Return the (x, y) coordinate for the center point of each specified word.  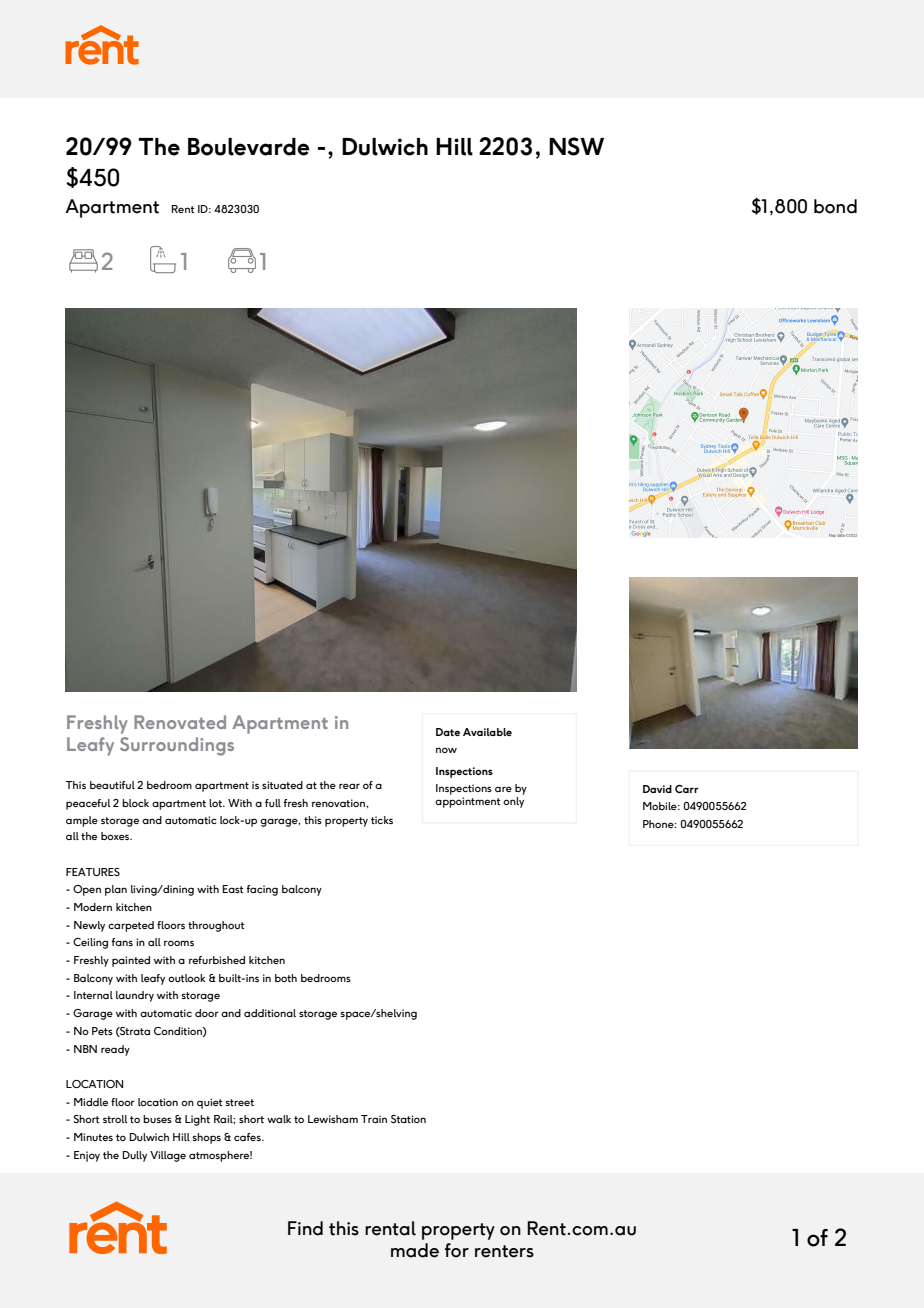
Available (487, 732)
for (457, 1250)
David (657, 789)
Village (168, 1156)
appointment (468, 802)
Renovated (180, 722)
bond (835, 206)
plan (116, 890)
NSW (576, 146)
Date (448, 732)
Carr (687, 789)
